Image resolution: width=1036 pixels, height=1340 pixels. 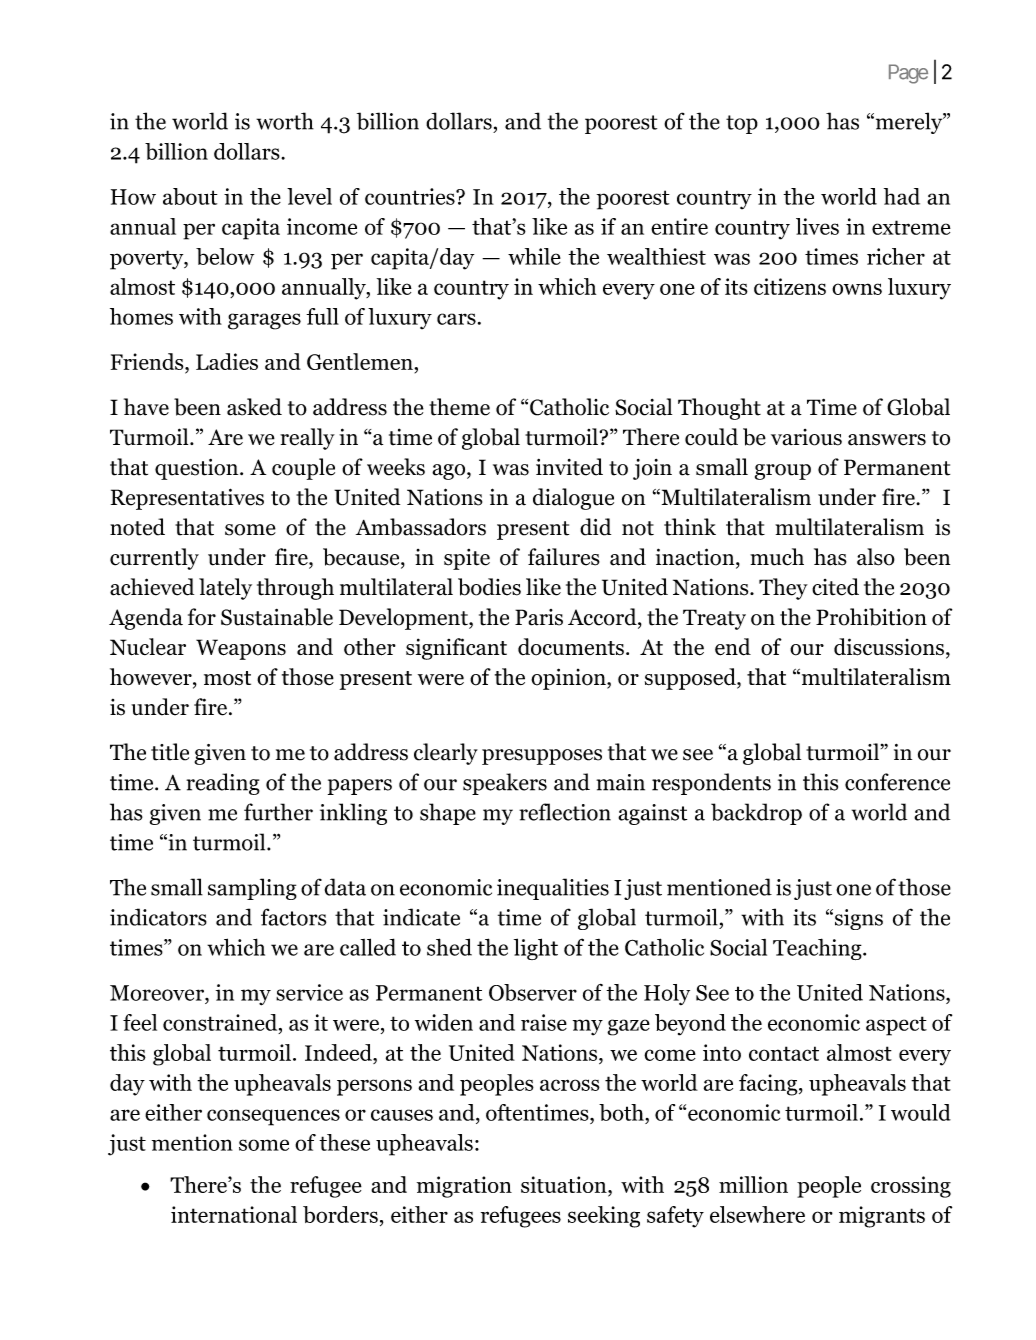 I want to click on discussions, so click(x=889, y=647).
